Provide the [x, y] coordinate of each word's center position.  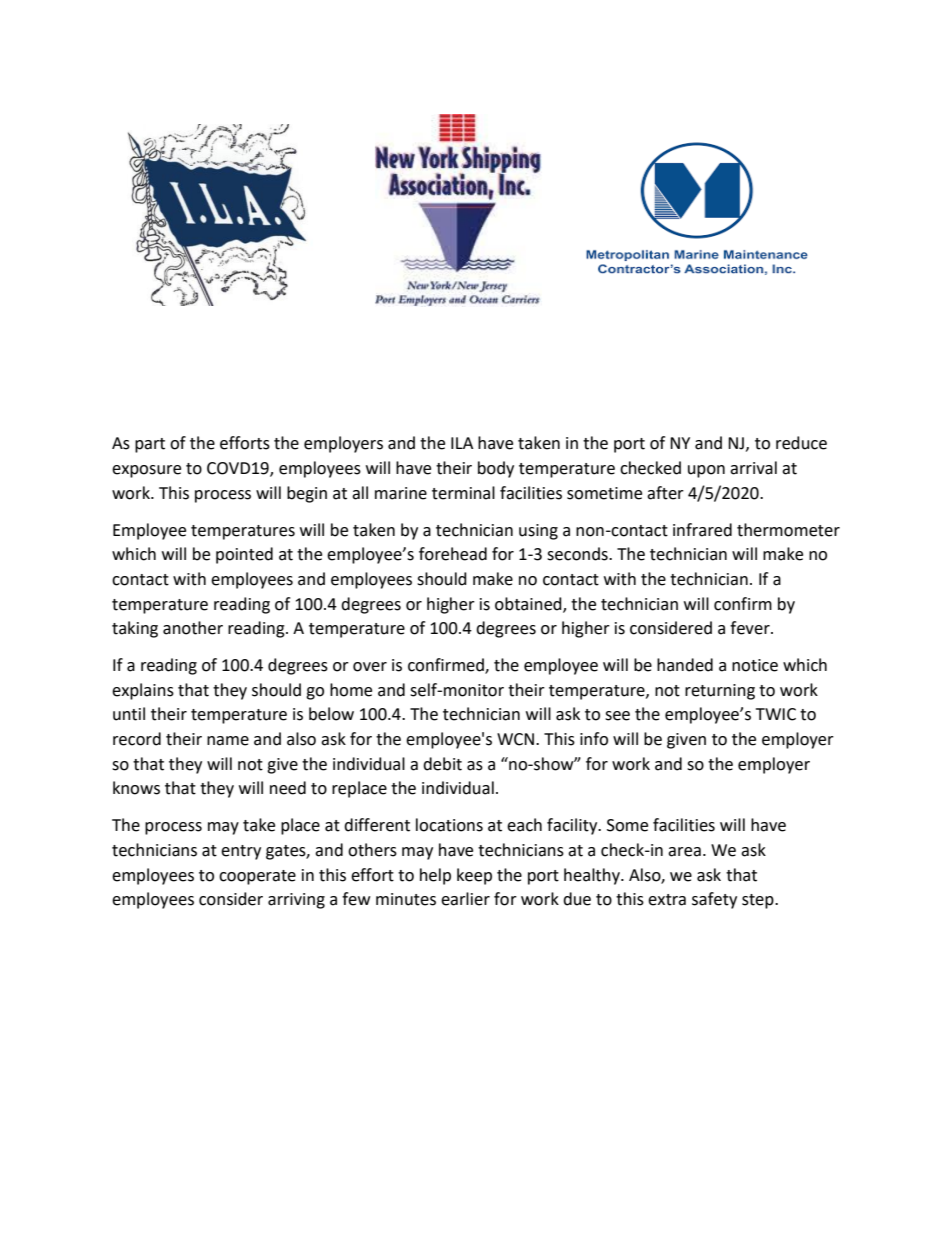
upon [706, 471]
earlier [465, 899]
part [150, 445]
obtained [529, 604]
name [228, 741]
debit [442, 764]
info [594, 739]
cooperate [257, 877]
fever [751, 628]
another [193, 628]
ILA [462, 443]
